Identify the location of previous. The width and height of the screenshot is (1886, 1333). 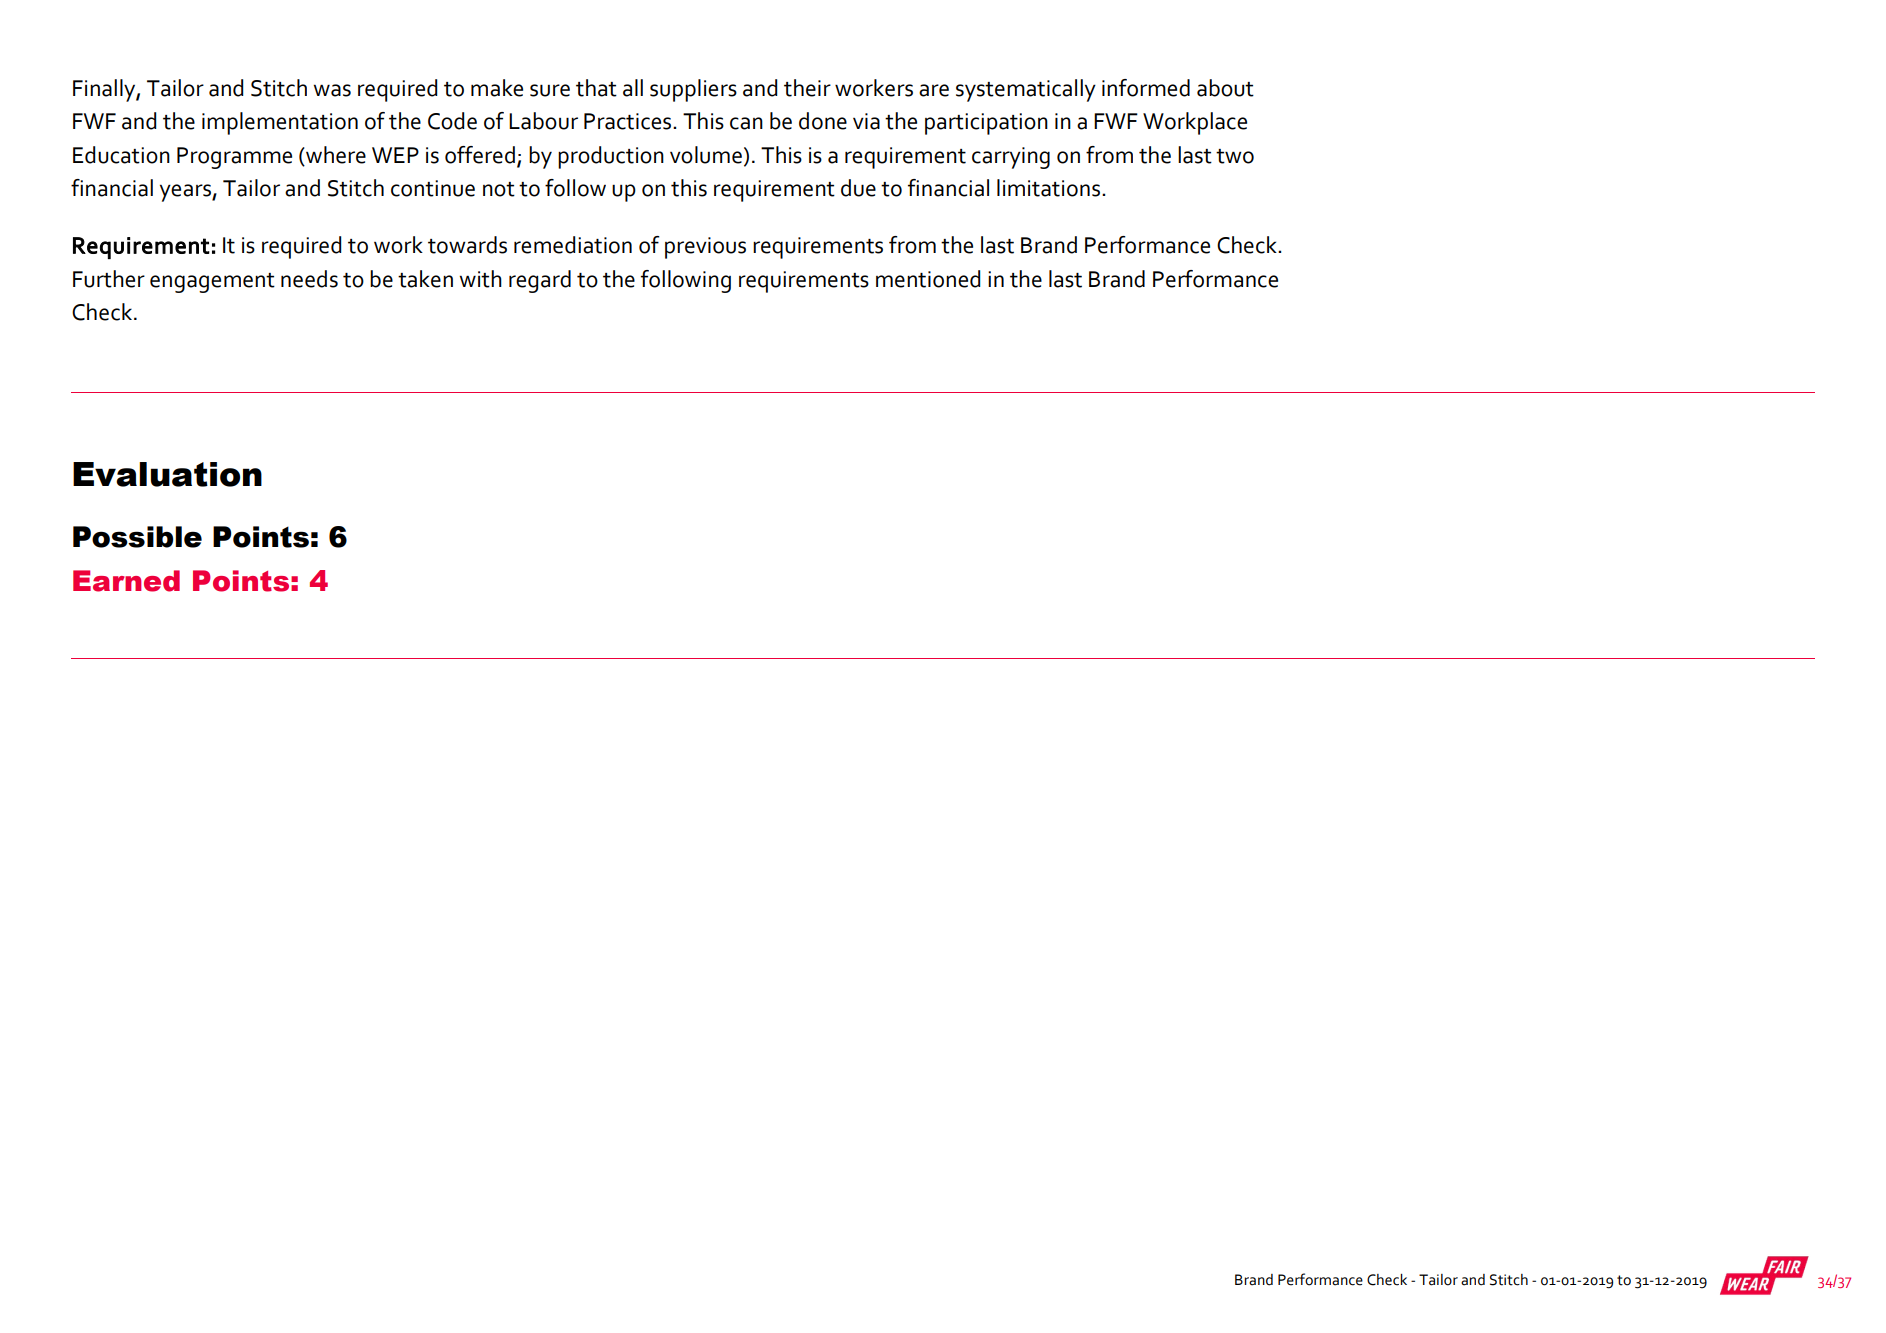
(705, 248).
